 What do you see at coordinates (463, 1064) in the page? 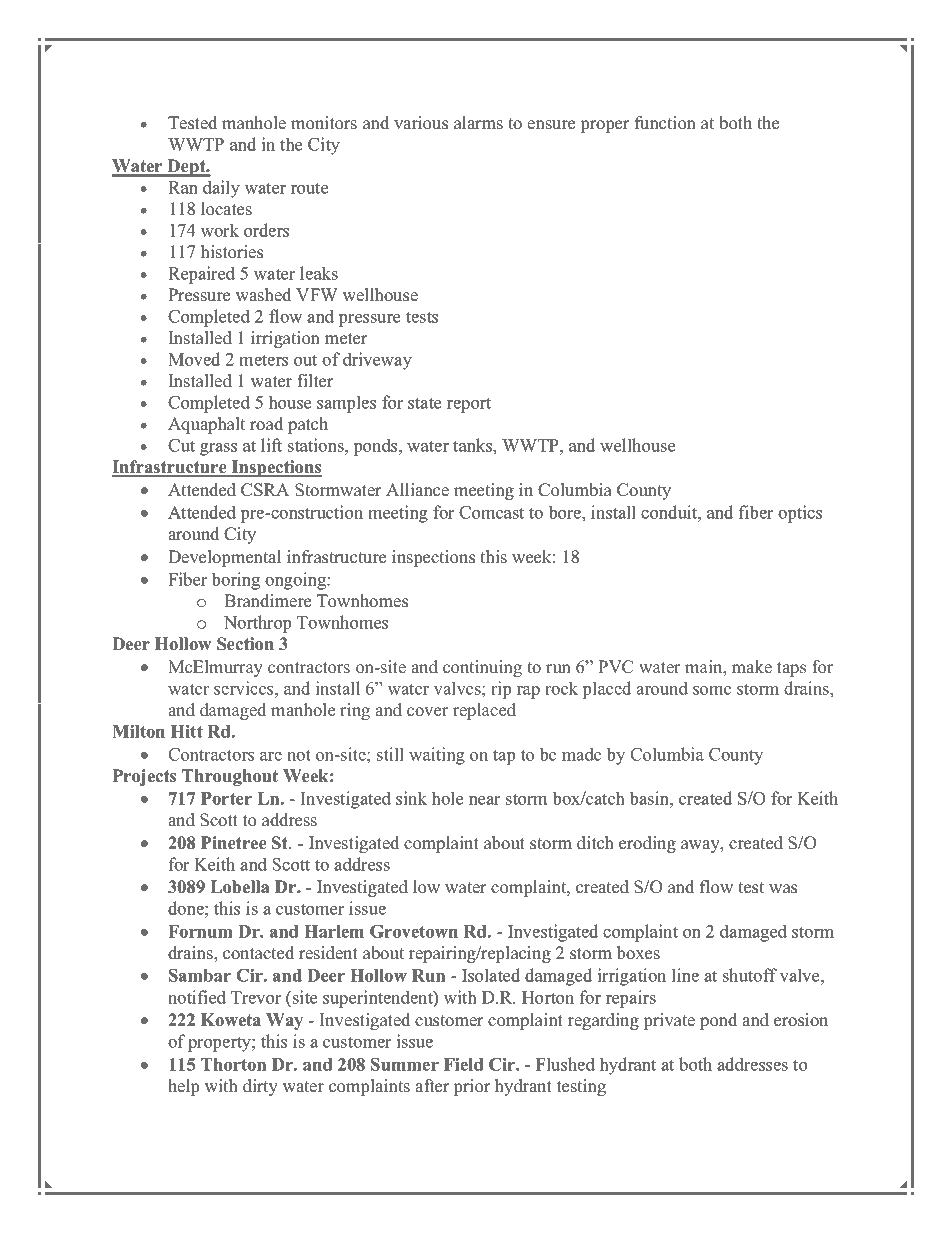
I see `Field` at bounding box center [463, 1064].
